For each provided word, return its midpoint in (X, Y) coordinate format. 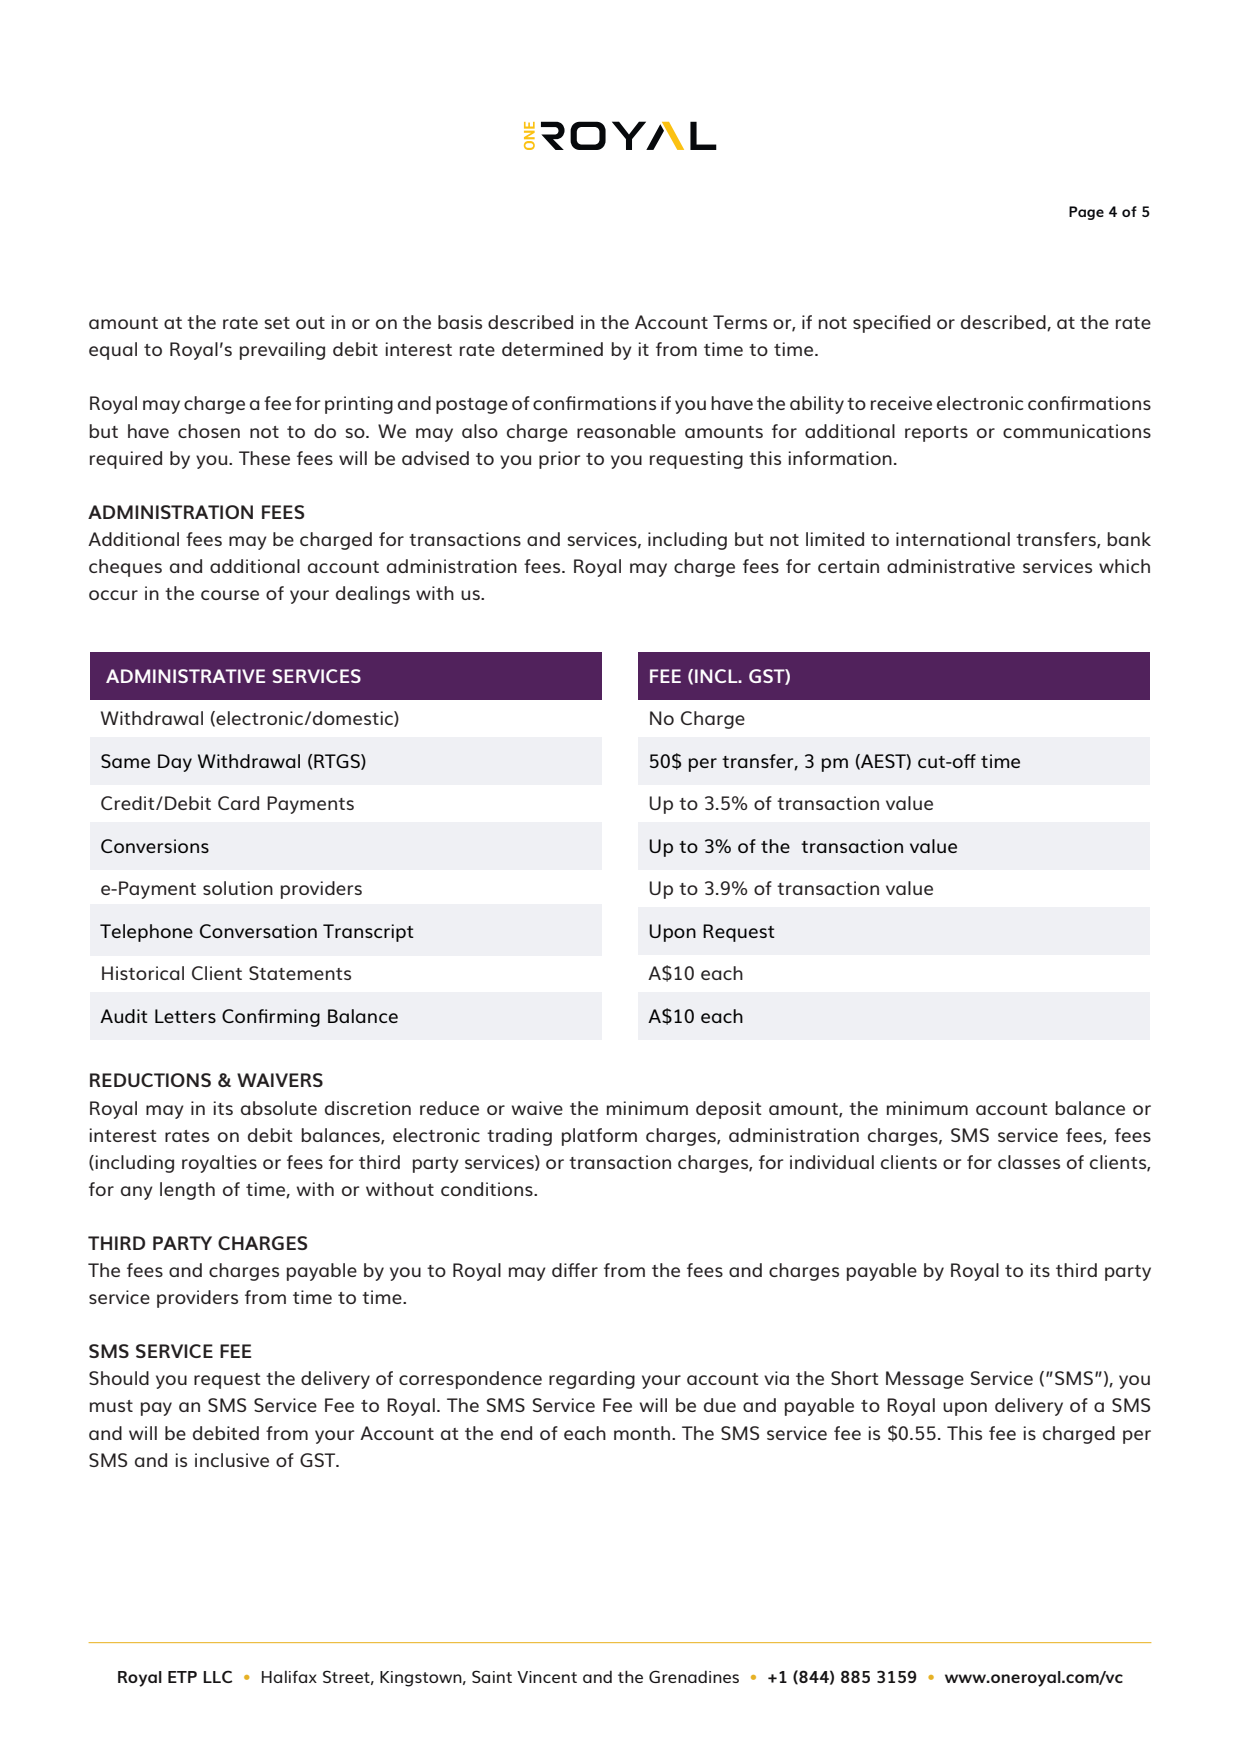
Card (238, 803)
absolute (279, 1108)
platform (599, 1137)
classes (1029, 1162)
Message (925, 1380)
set (277, 323)
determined (552, 349)
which (1124, 566)
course (230, 595)
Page (1086, 213)
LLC (217, 1676)
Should (119, 1378)
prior (559, 460)
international (953, 539)
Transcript (368, 933)
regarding (592, 1380)
